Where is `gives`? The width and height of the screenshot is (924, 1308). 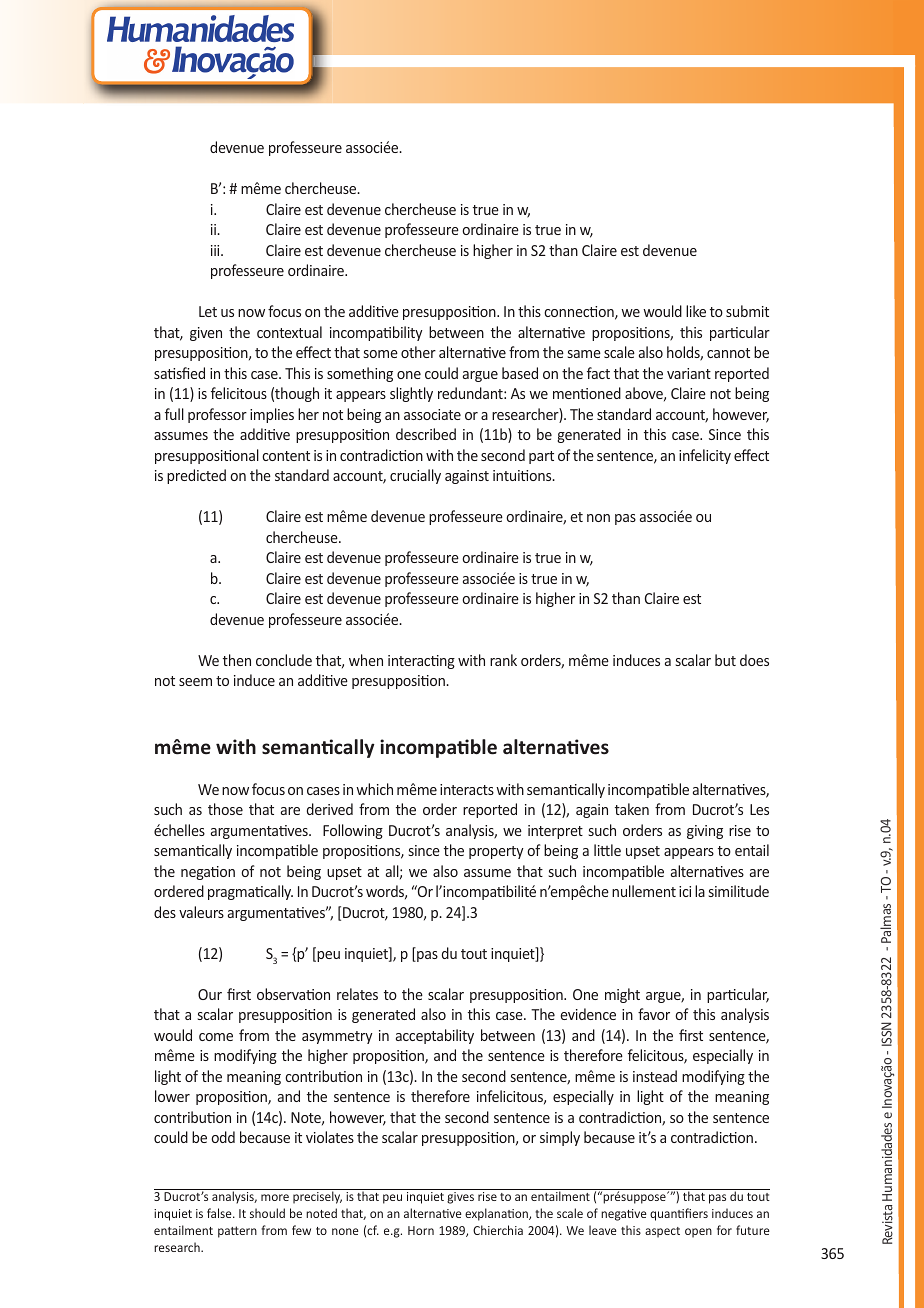 gives is located at coordinates (460, 1198).
